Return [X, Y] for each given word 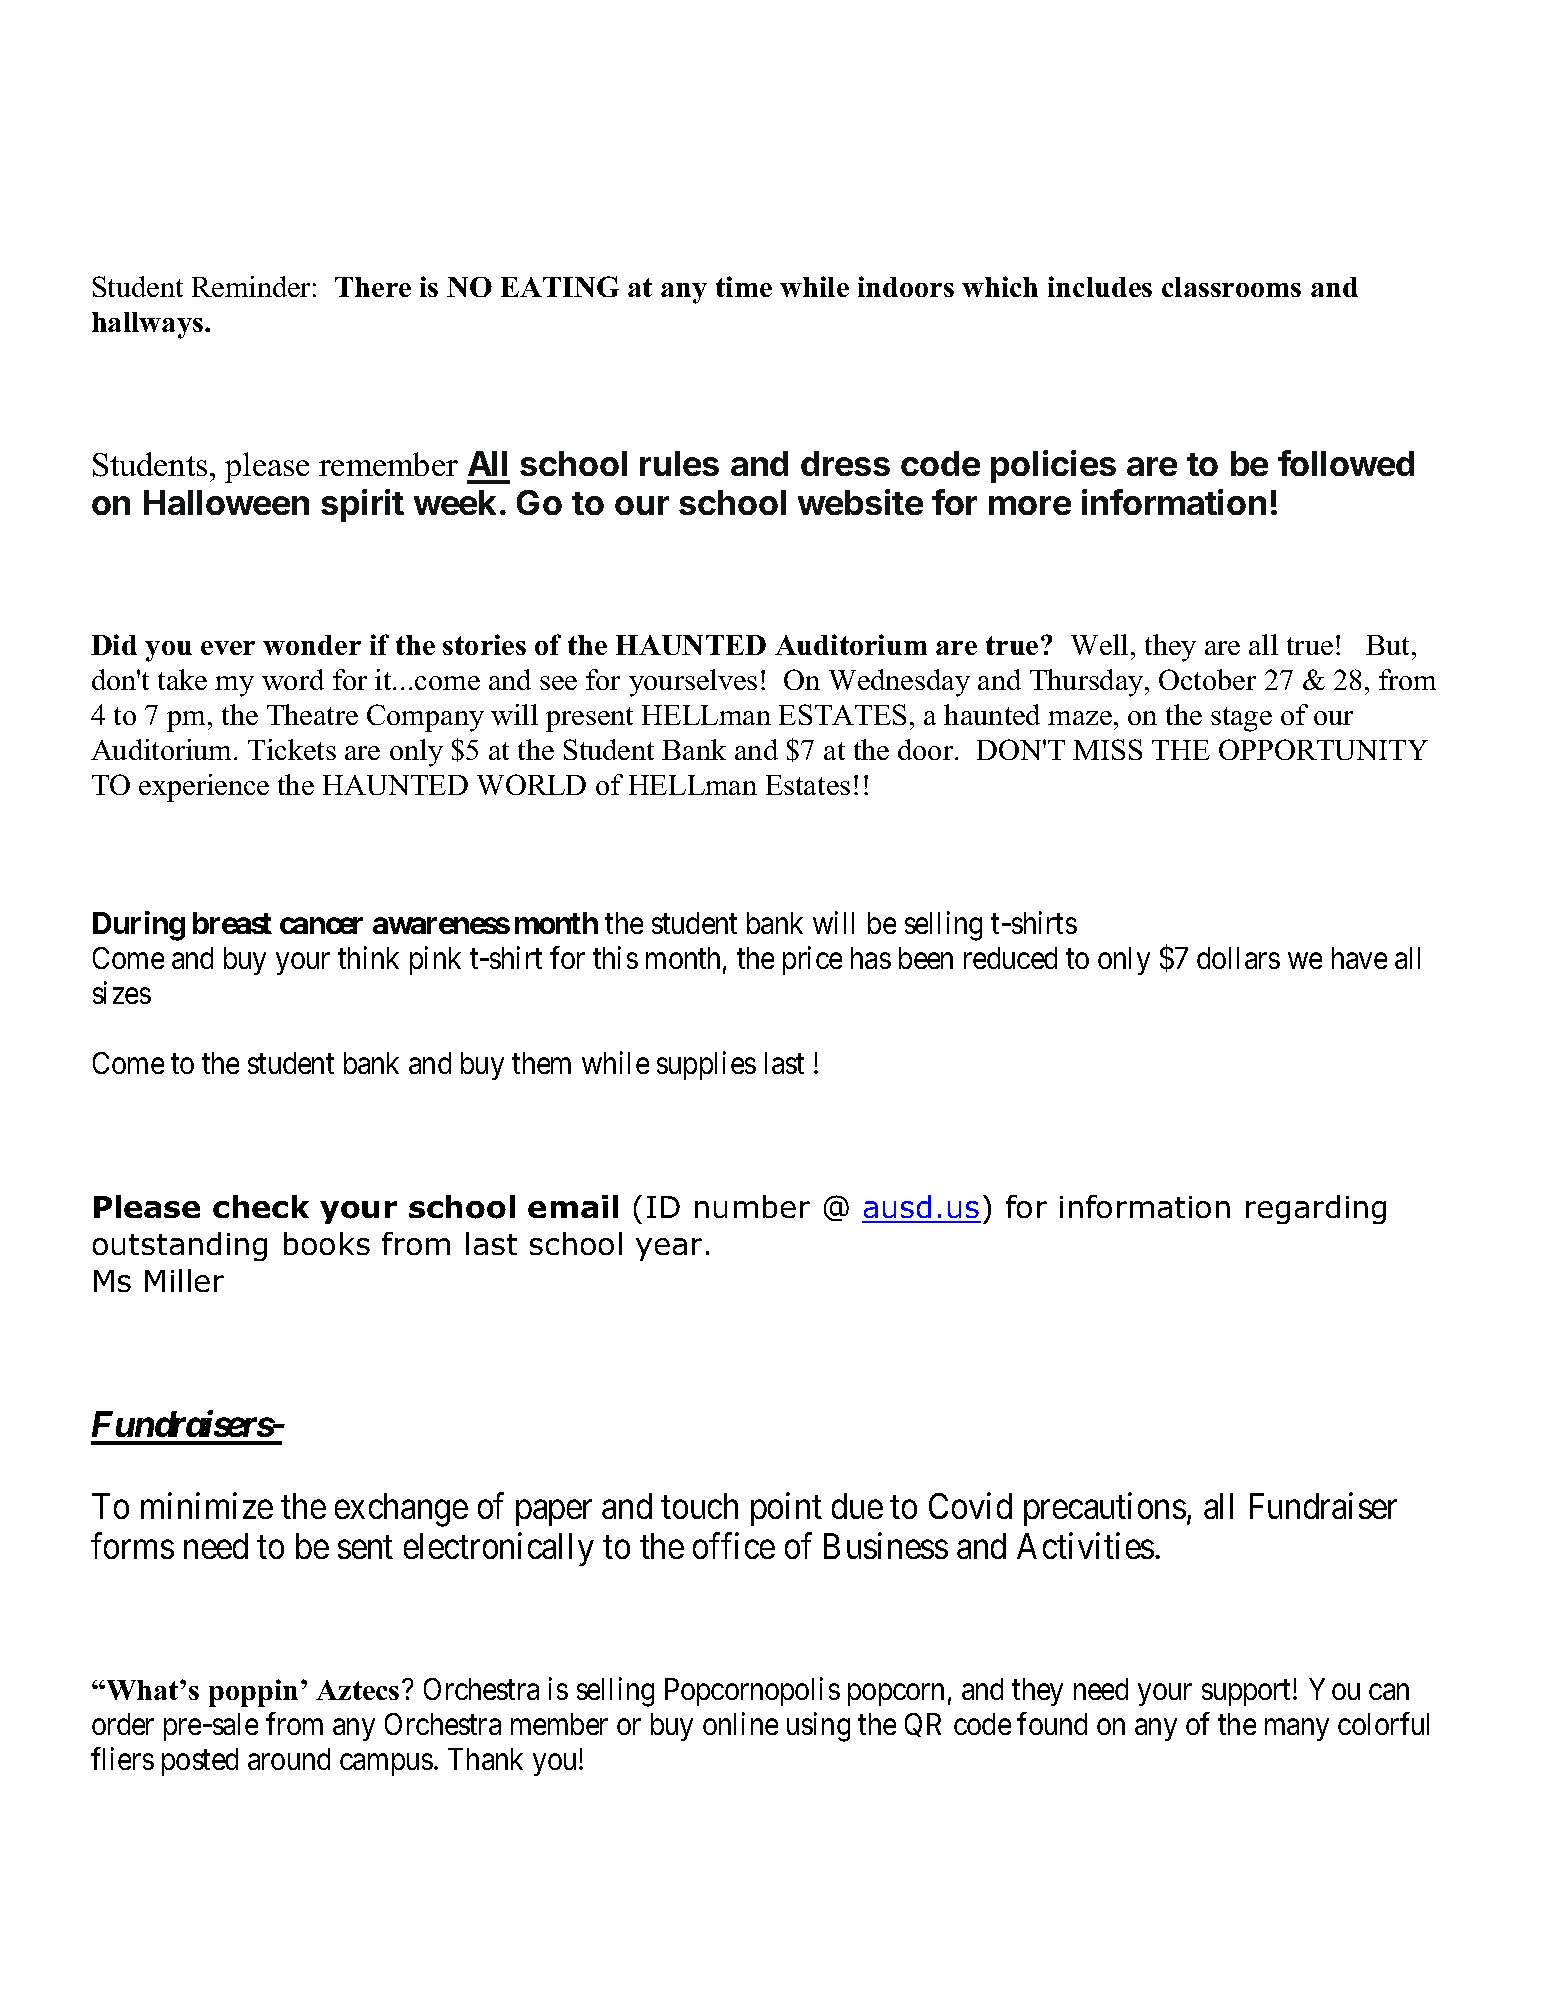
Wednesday [899, 683]
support [1248, 1693]
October [1207, 679]
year [669, 1249]
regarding [1316, 1209]
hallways [147, 325]
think [368, 958]
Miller [184, 1280]
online [740, 1723]
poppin [253, 1693]
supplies [706, 1065]
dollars [1238, 958]
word [293, 679]
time [744, 286]
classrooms [1231, 287]
